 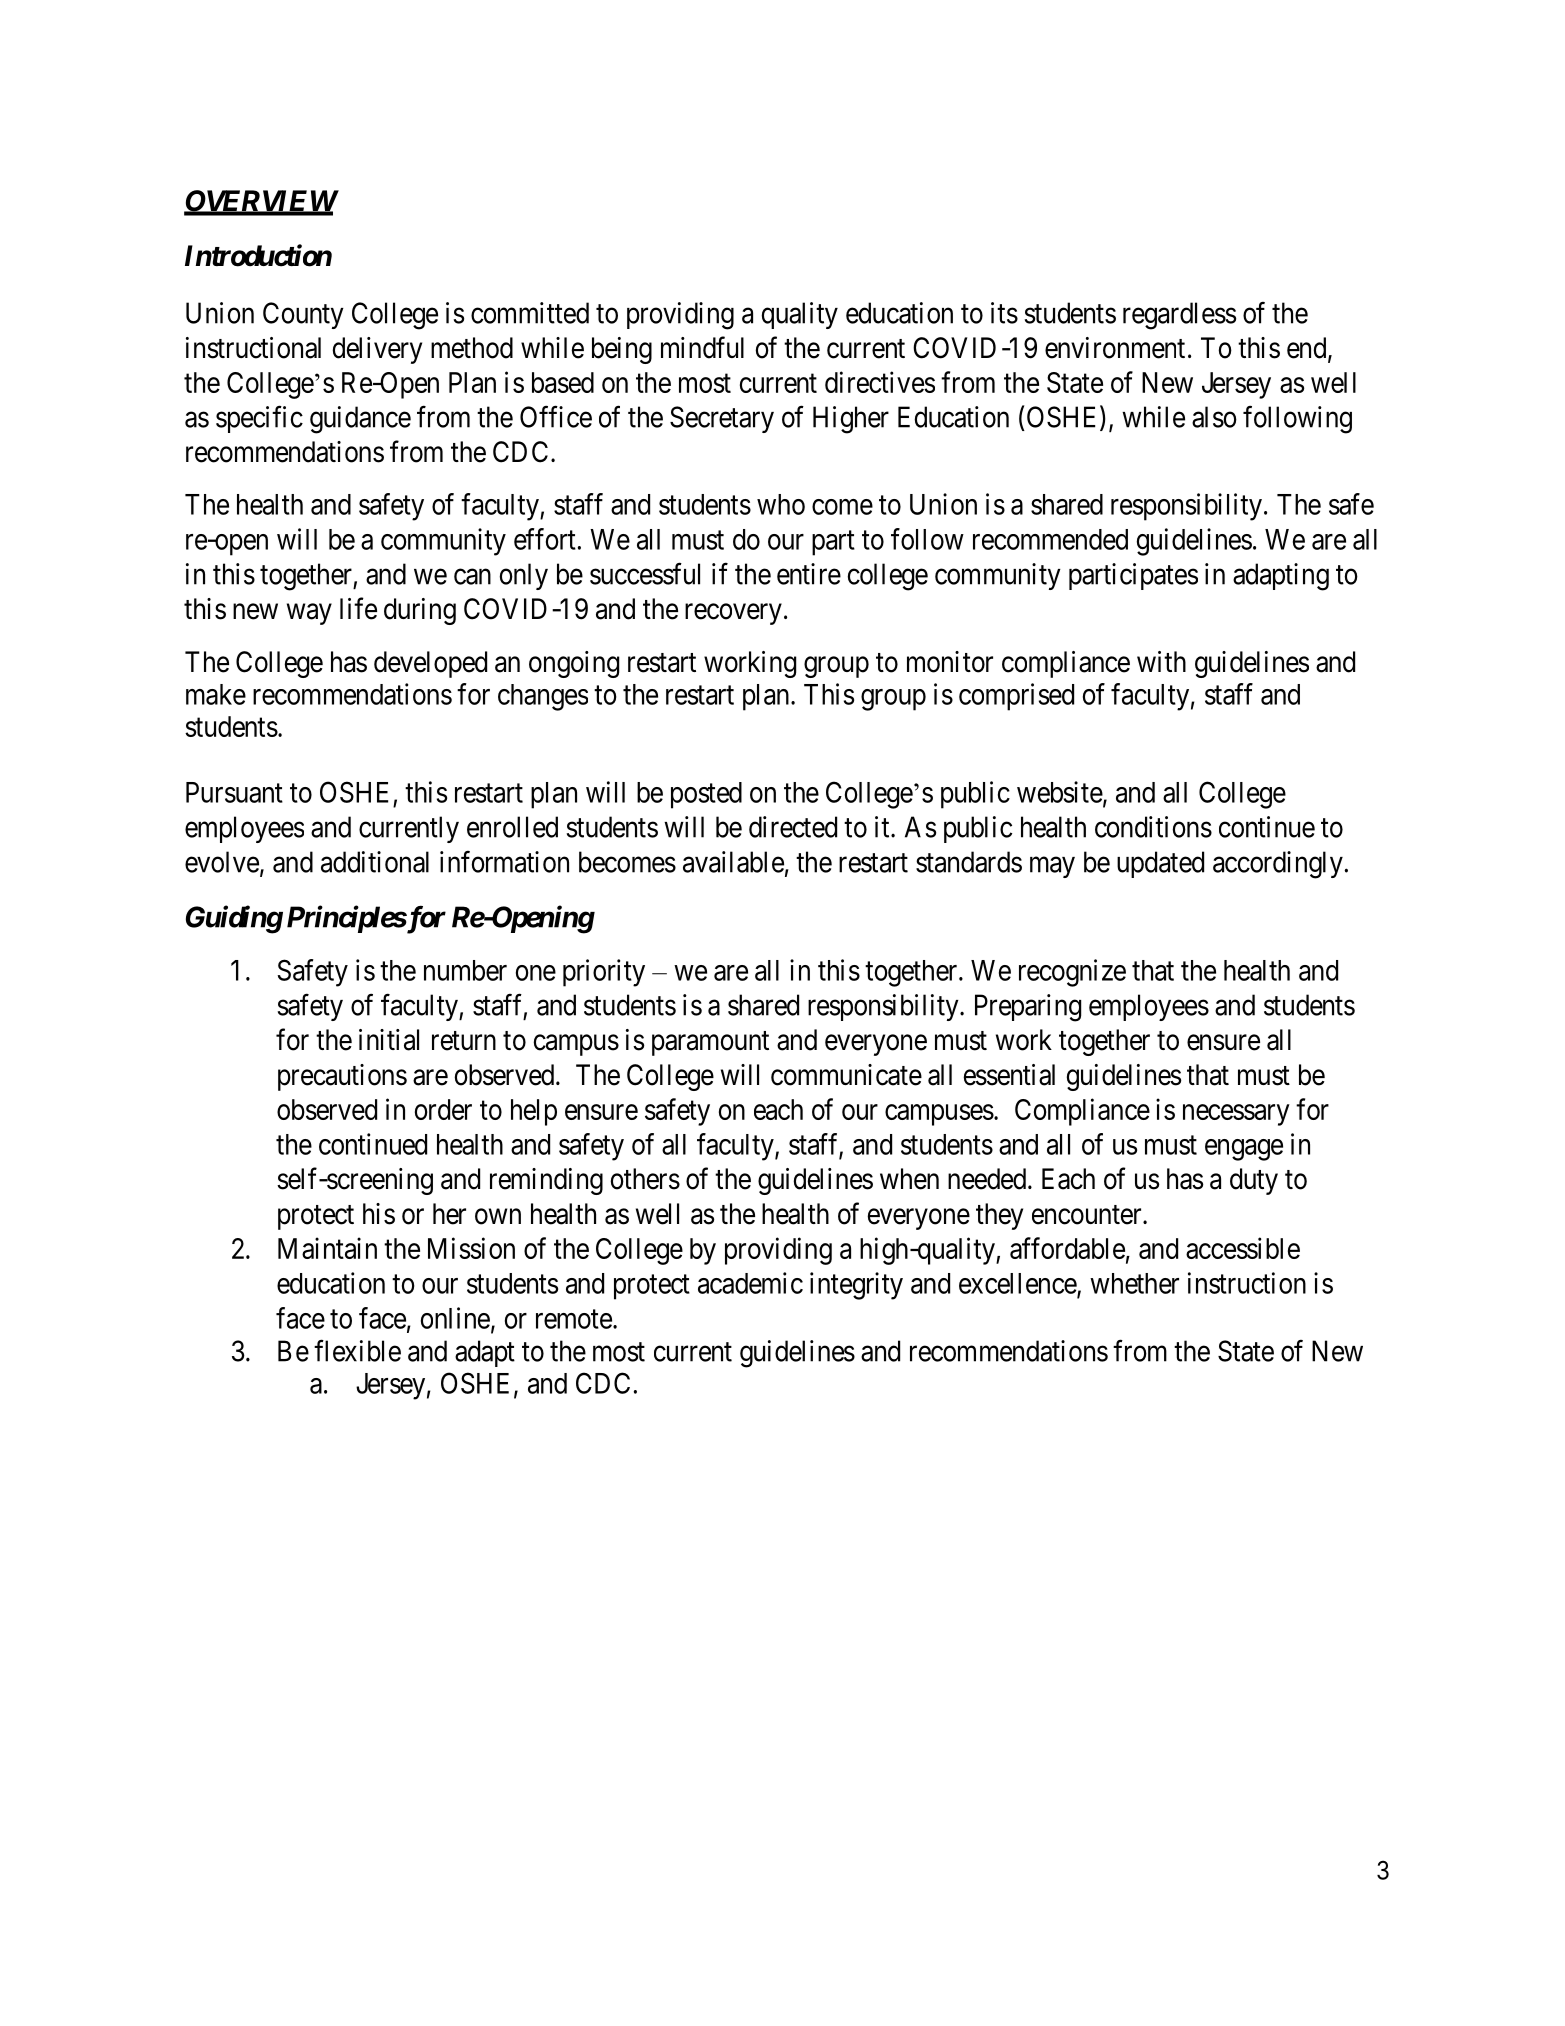 What do you see at coordinates (375, 862) in the screenshot?
I see `additional` at bounding box center [375, 862].
